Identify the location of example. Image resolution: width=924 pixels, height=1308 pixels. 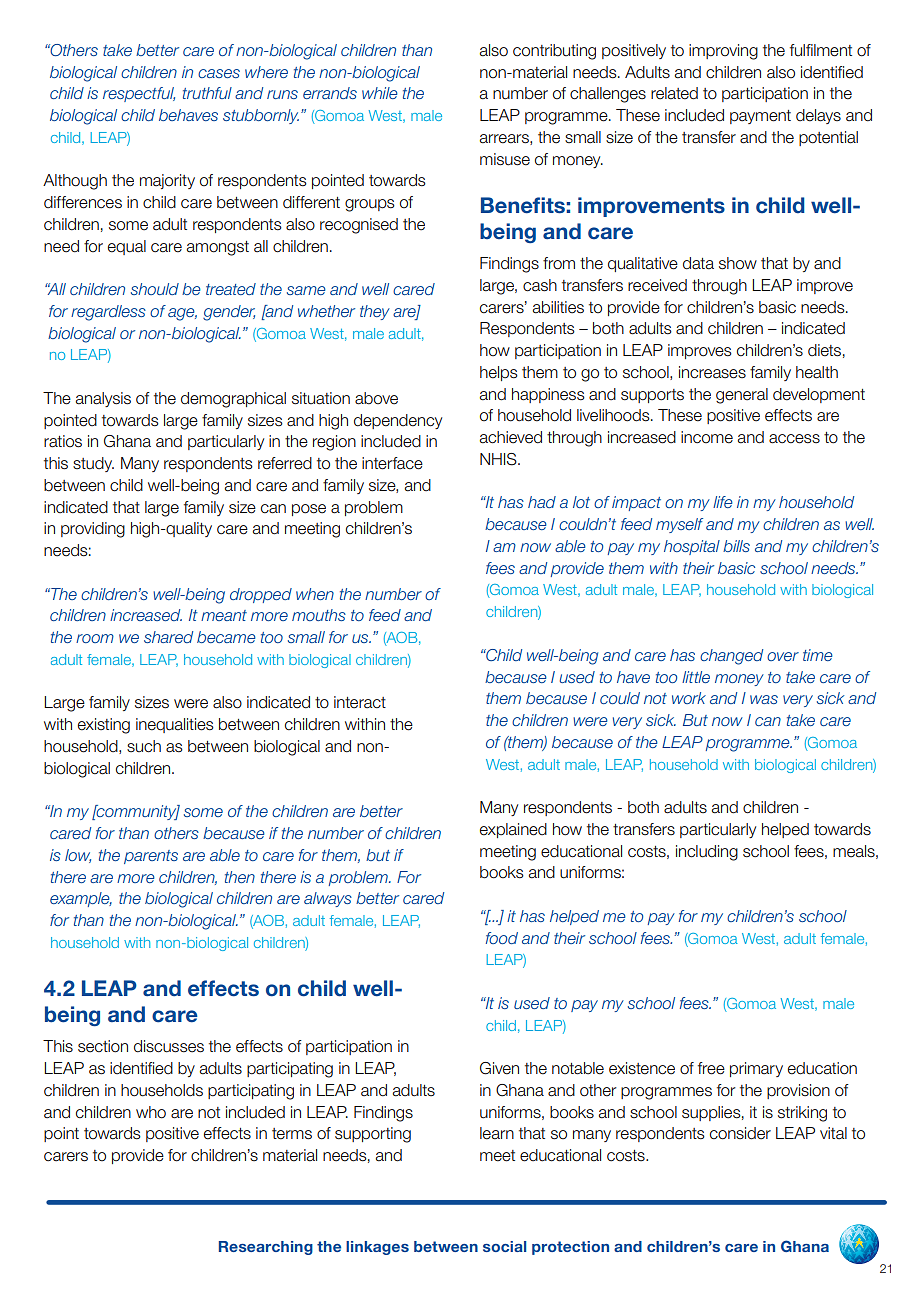
(81, 899).
